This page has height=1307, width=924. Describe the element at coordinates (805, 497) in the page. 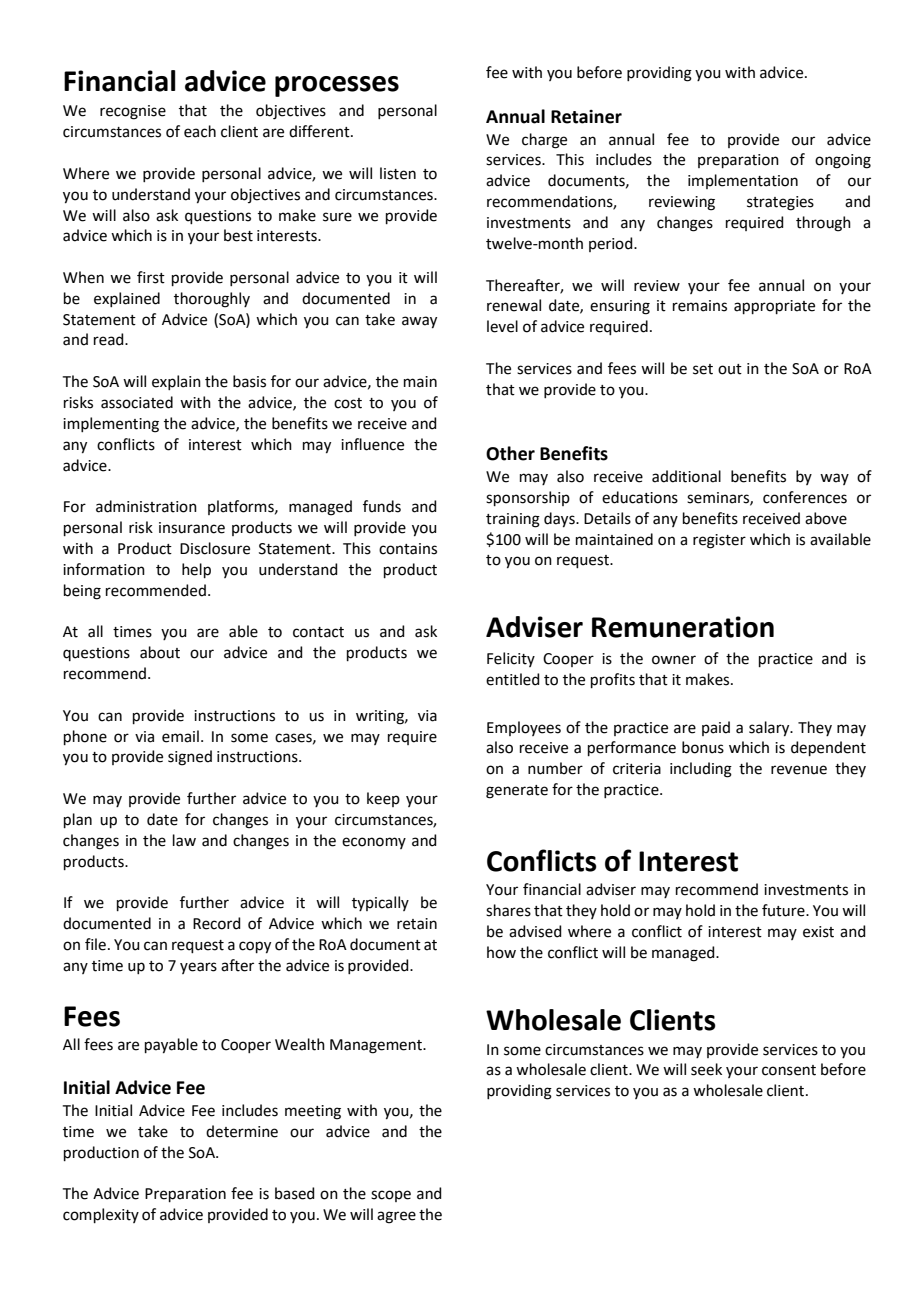

I see `conferences` at that location.
